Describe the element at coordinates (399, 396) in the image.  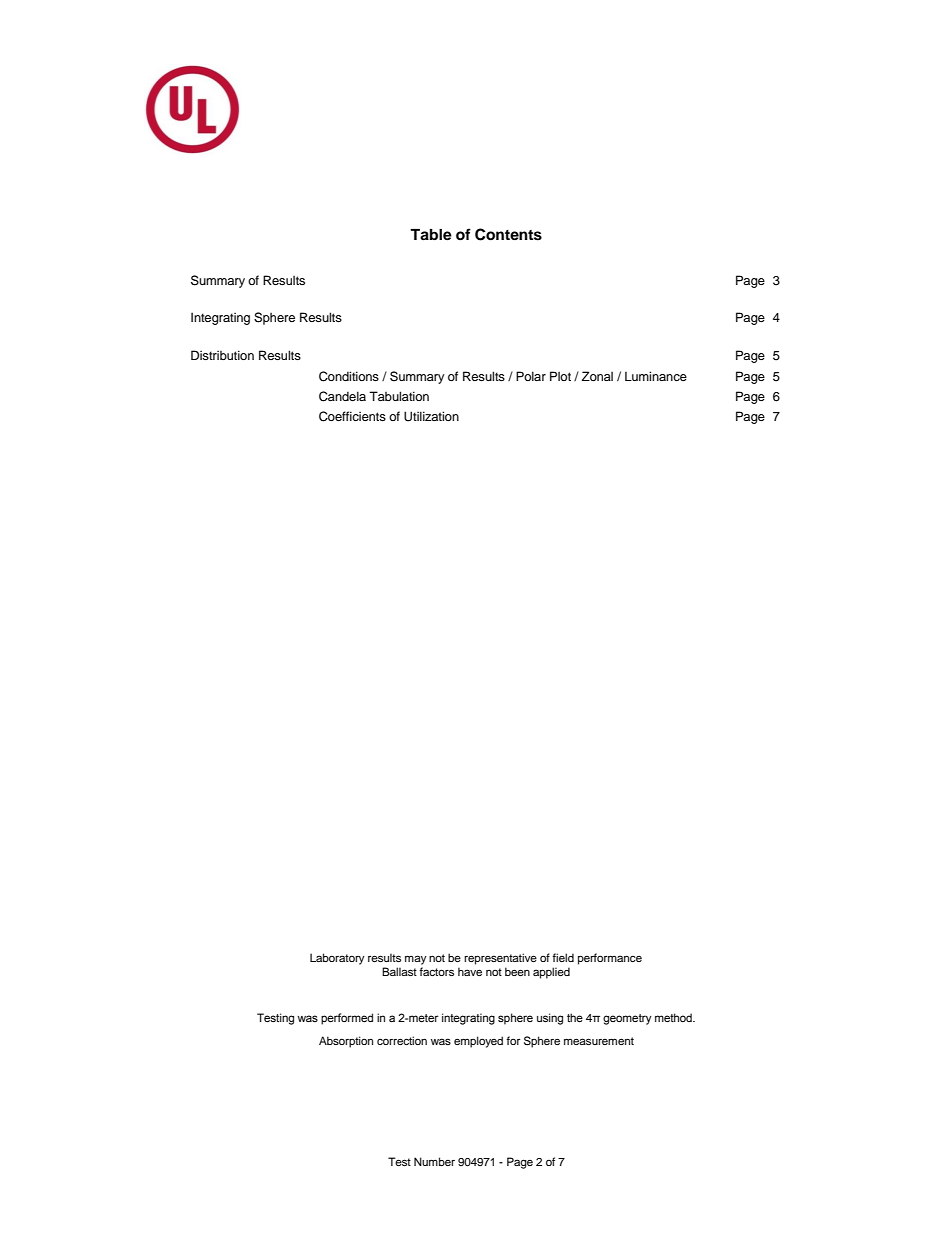
I see `Tabulation` at that location.
